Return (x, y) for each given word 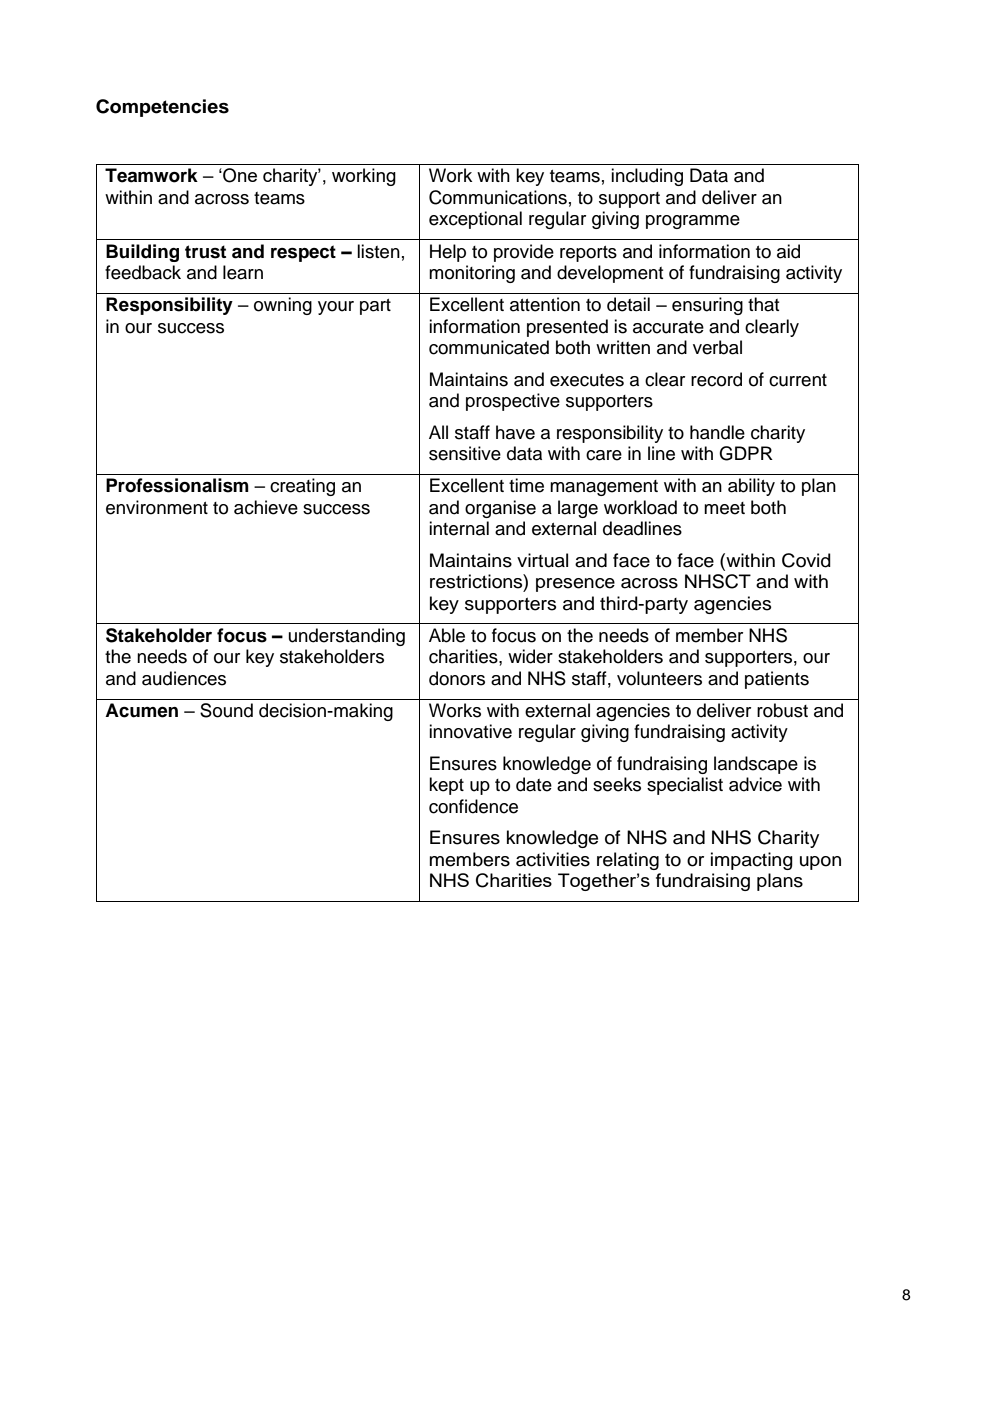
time (526, 485)
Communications (498, 197)
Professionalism (177, 485)
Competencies (162, 108)
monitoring (472, 274)
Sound (226, 710)
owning (283, 306)
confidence (473, 806)
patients (777, 680)
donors (457, 678)
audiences (184, 678)
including (647, 177)
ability (751, 487)
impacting (752, 861)
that (763, 304)
